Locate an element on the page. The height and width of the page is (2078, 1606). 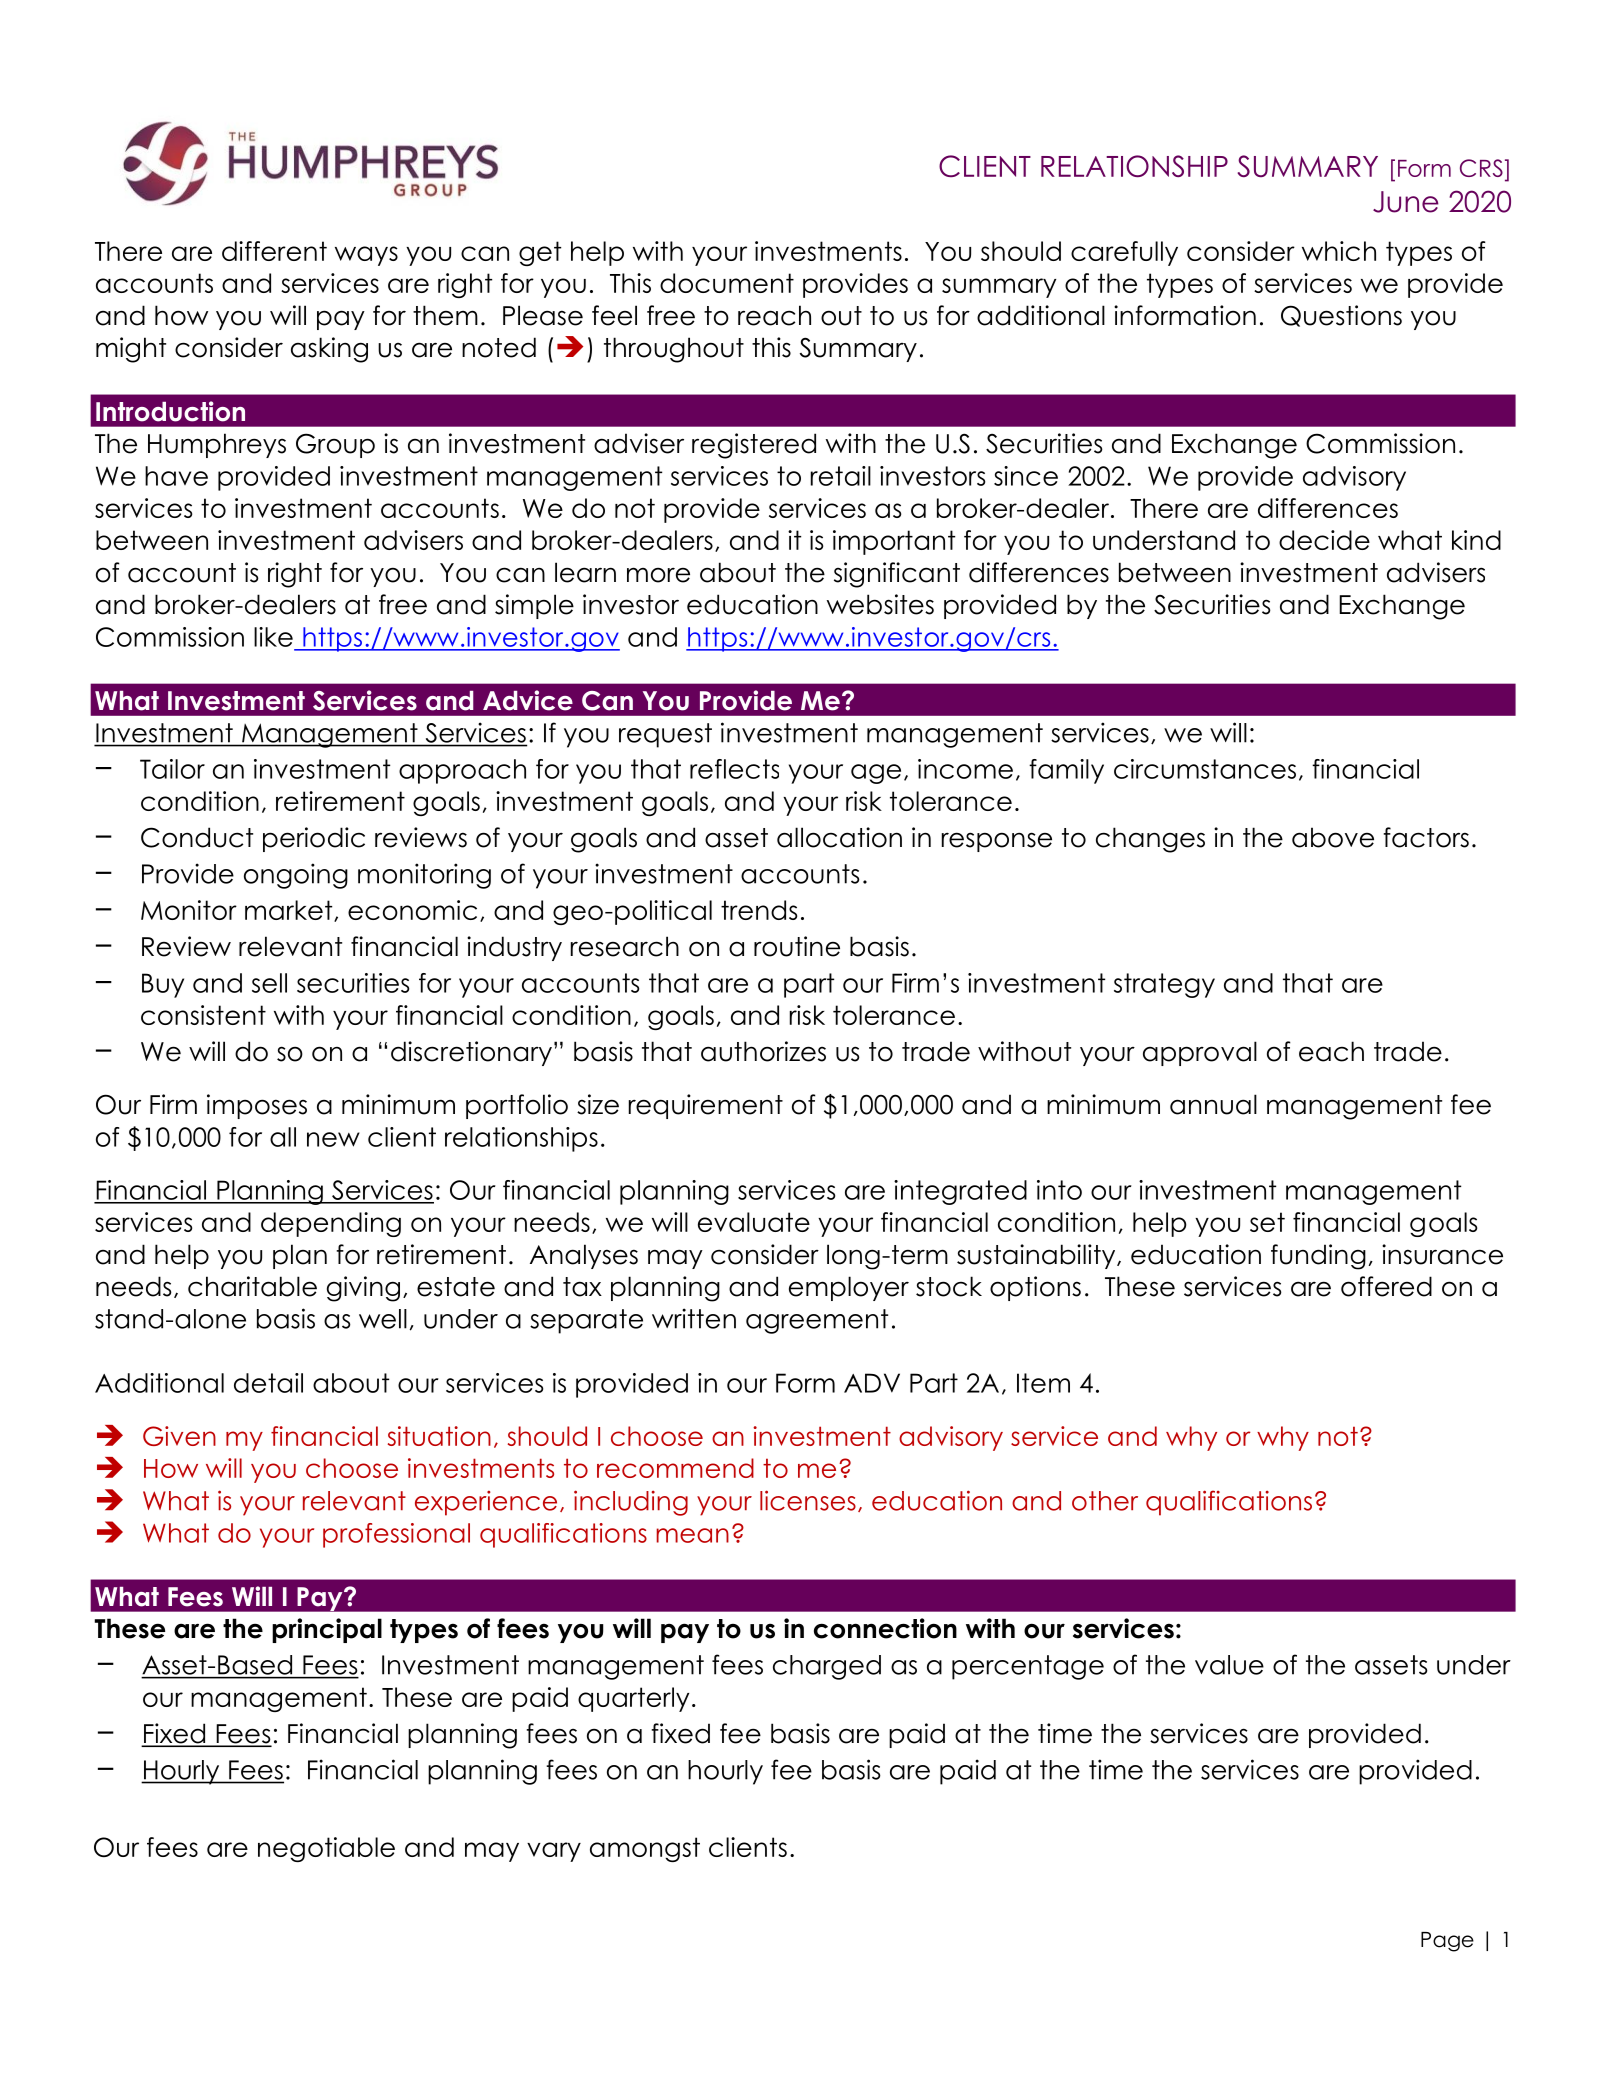
like is located at coordinates (273, 637).
